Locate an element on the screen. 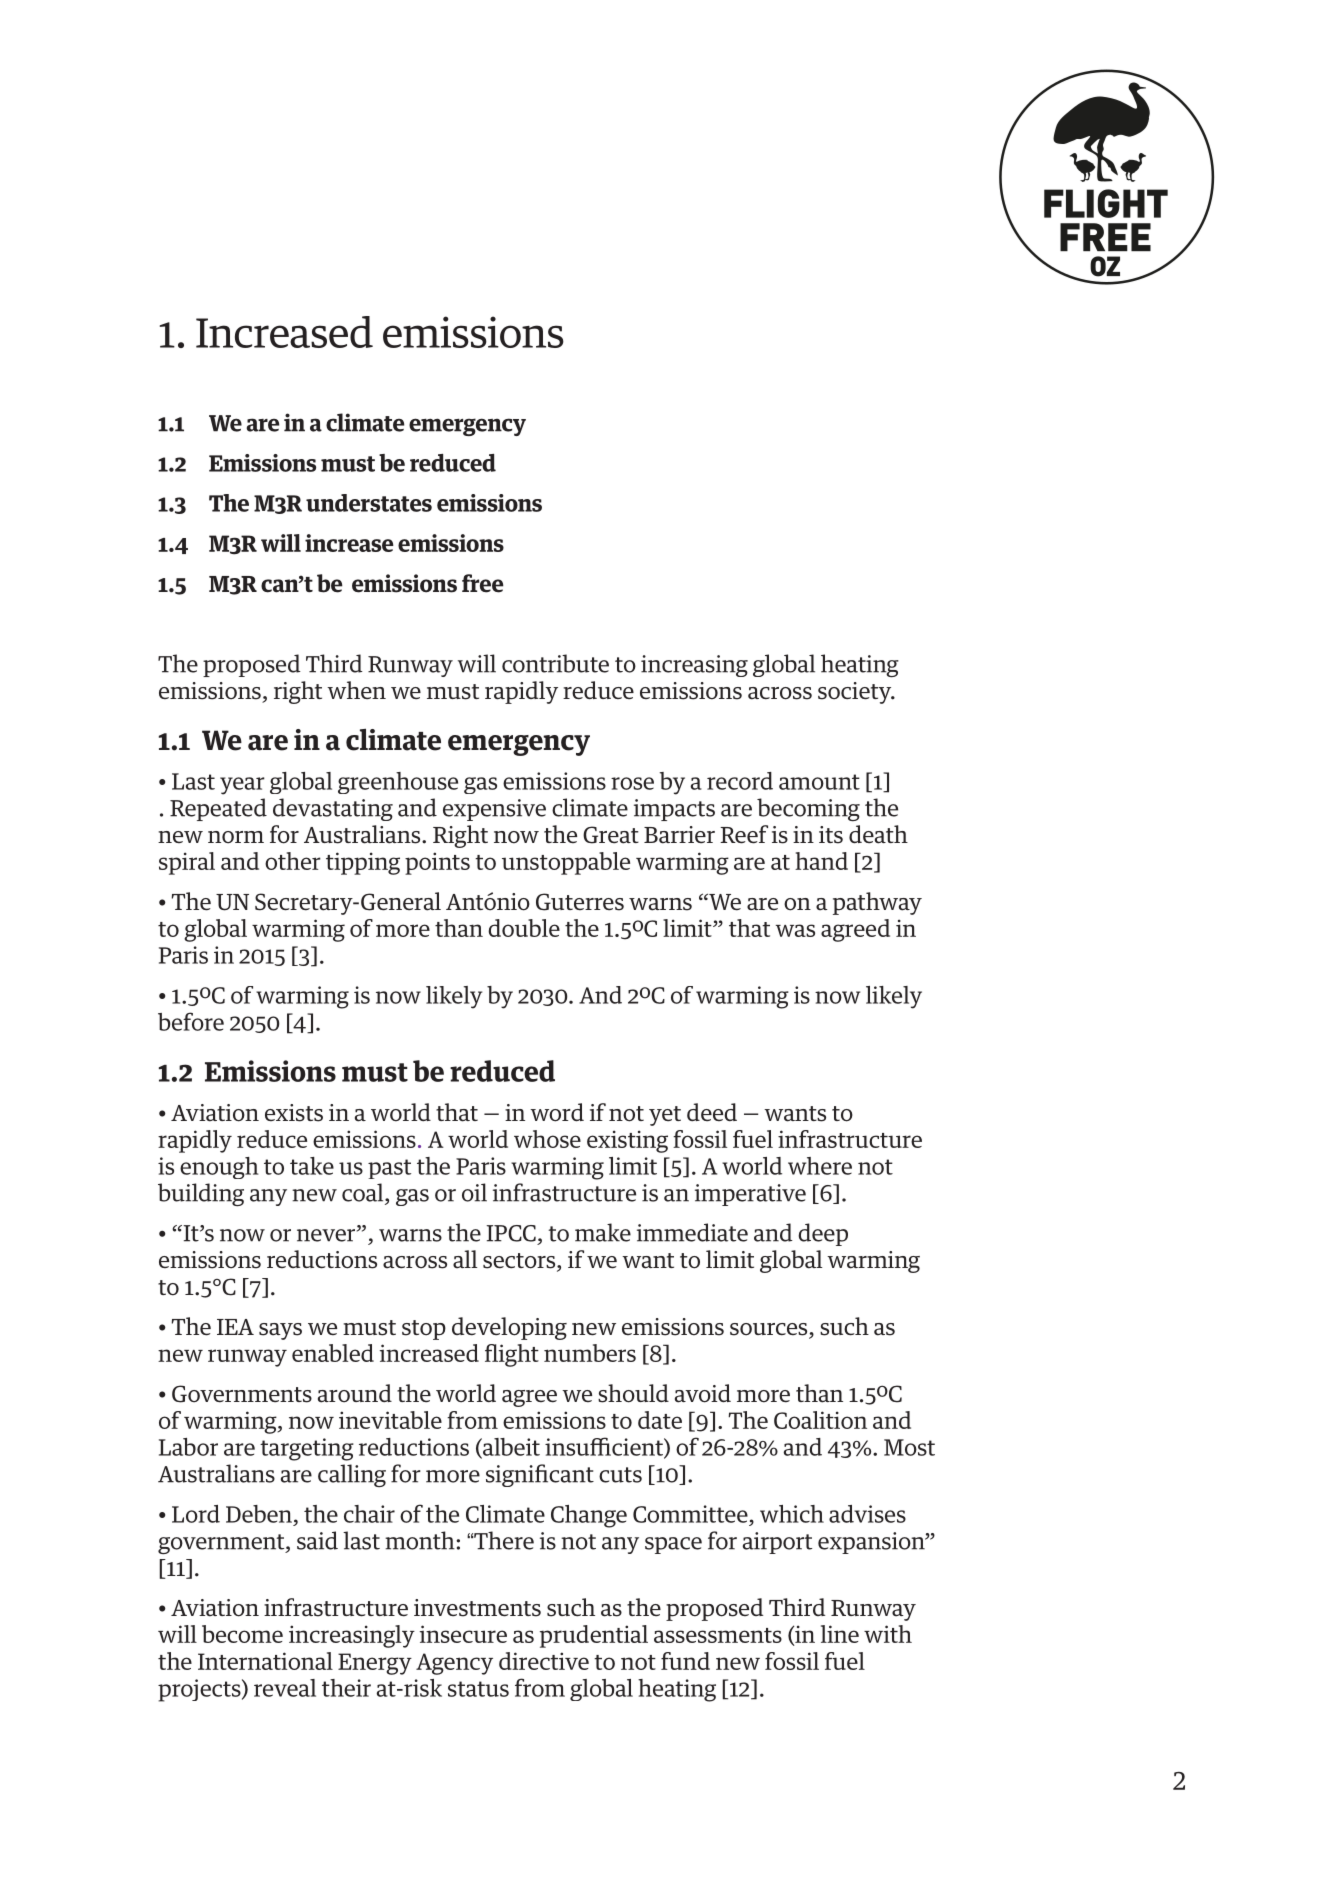 The image size is (1328, 1878). society is located at coordinates (856, 693).
